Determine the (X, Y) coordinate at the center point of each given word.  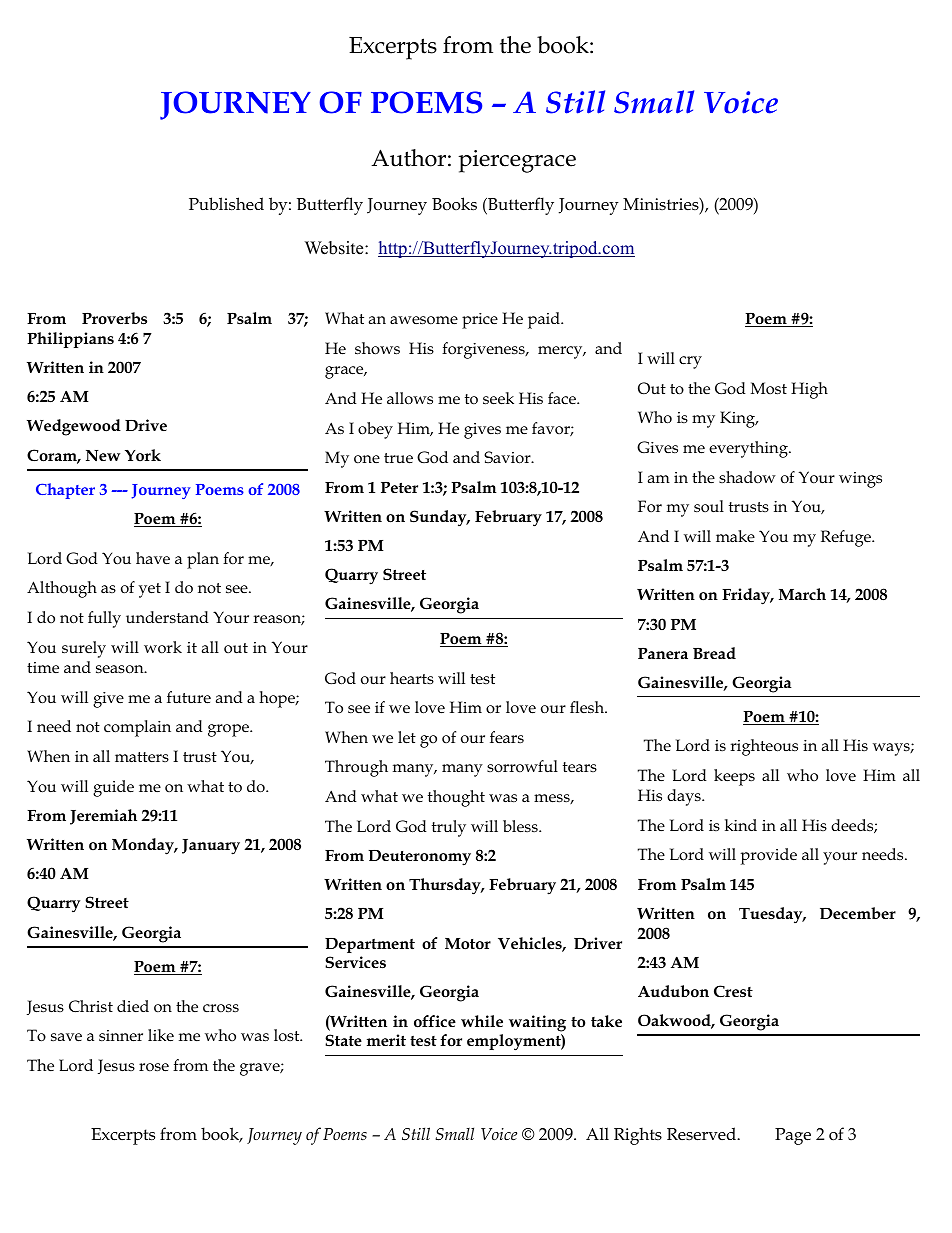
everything (749, 449)
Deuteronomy (419, 858)
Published (226, 204)
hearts (412, 678)
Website (335, 248)
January (211, 847)
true (398, 458)
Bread (714, 653)
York (143, 455)
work (163, 647)
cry (690, 362)
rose (154, 1067)
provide (769, 856)
